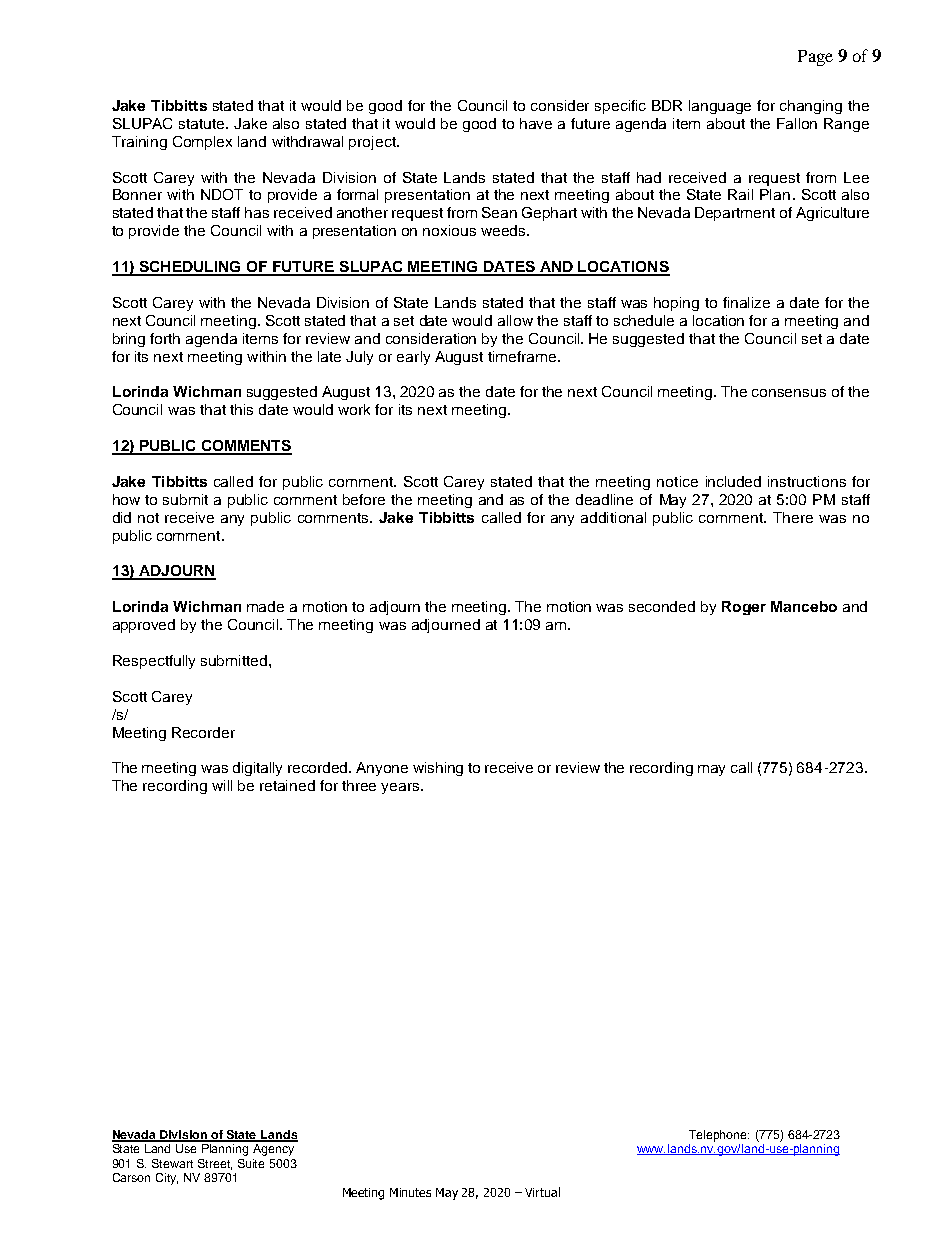 This image has height=1233, width=952. What do you see at coordinates (222, 785) in the image?
I see `will` at bounding box center [222, 785].
